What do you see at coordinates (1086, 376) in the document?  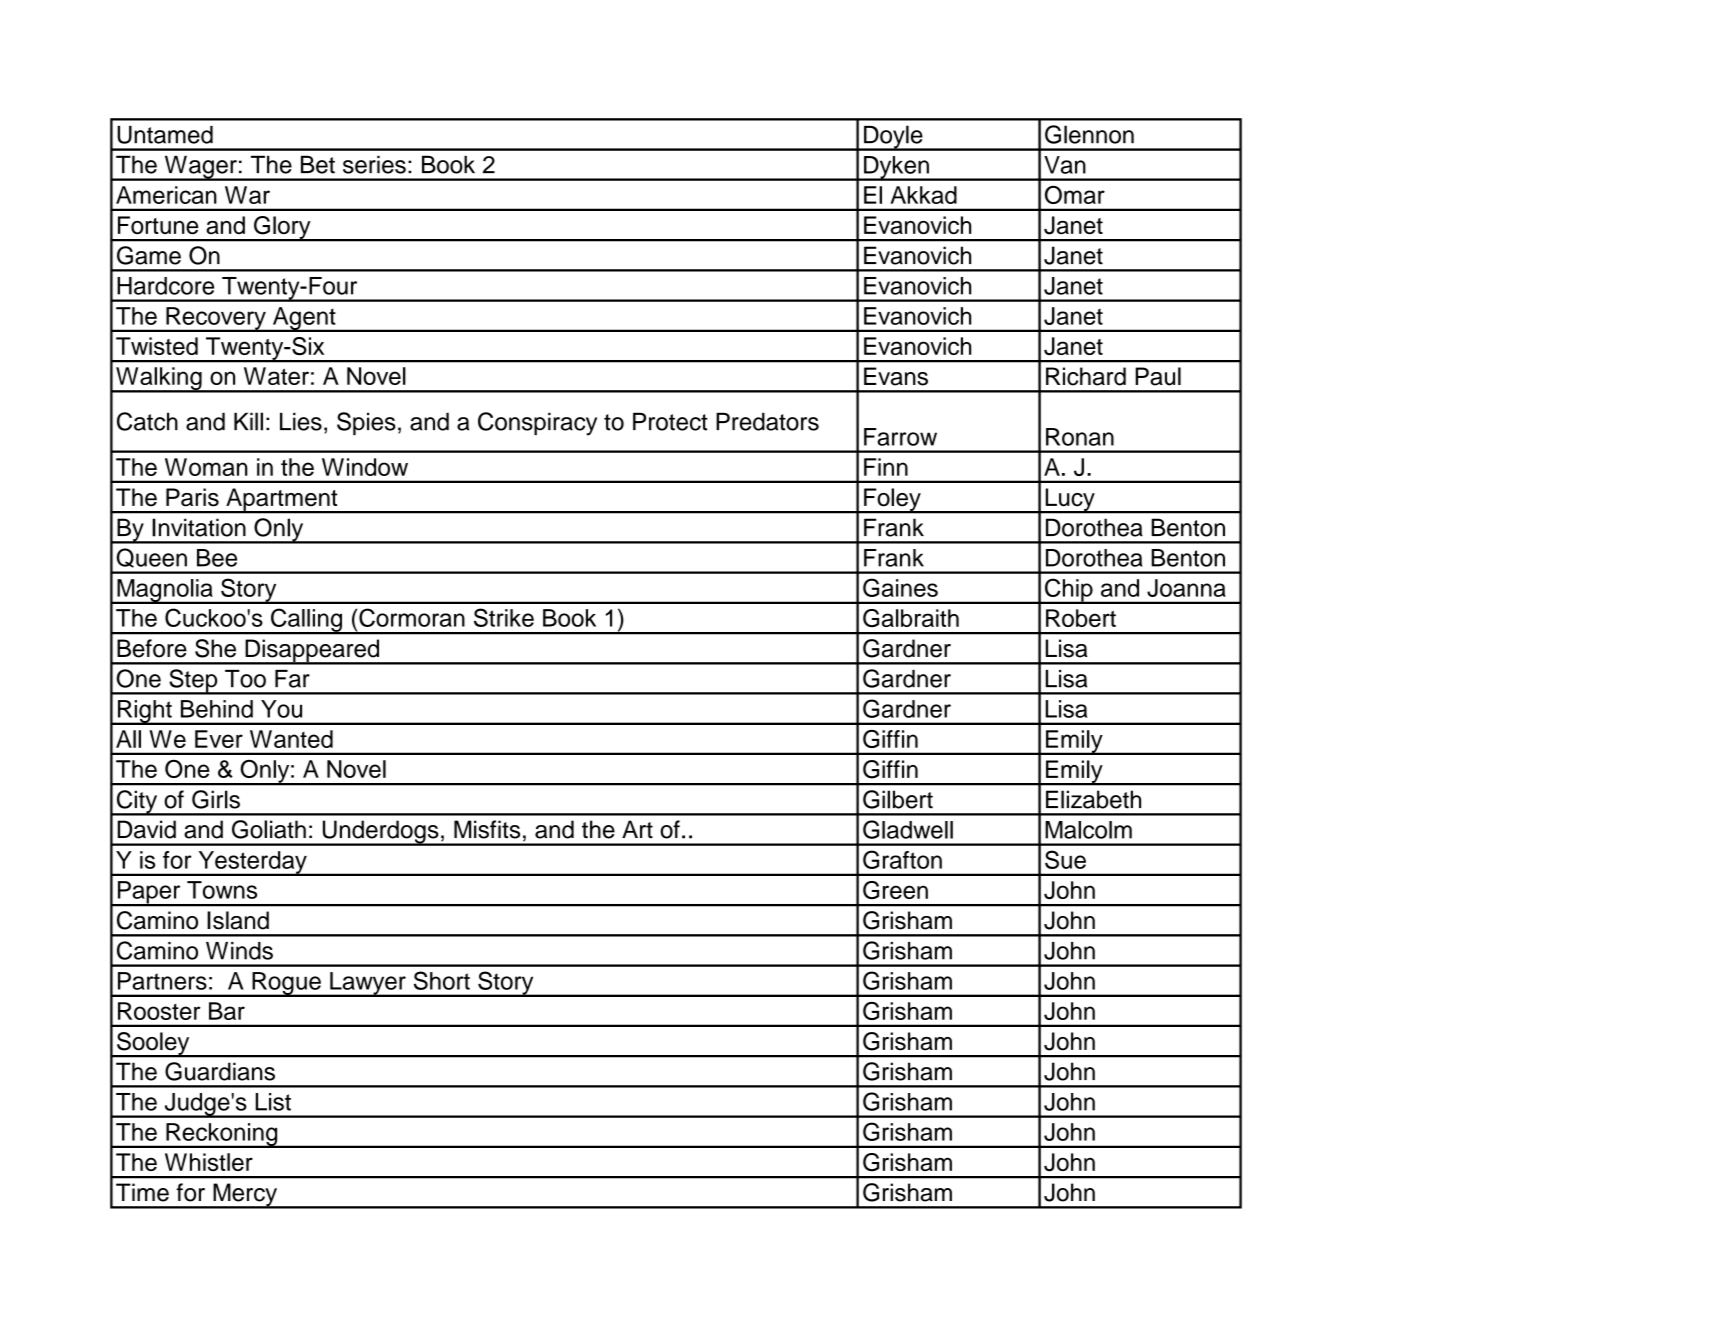 I see `Richard` at bounding box center [1086, 376].
